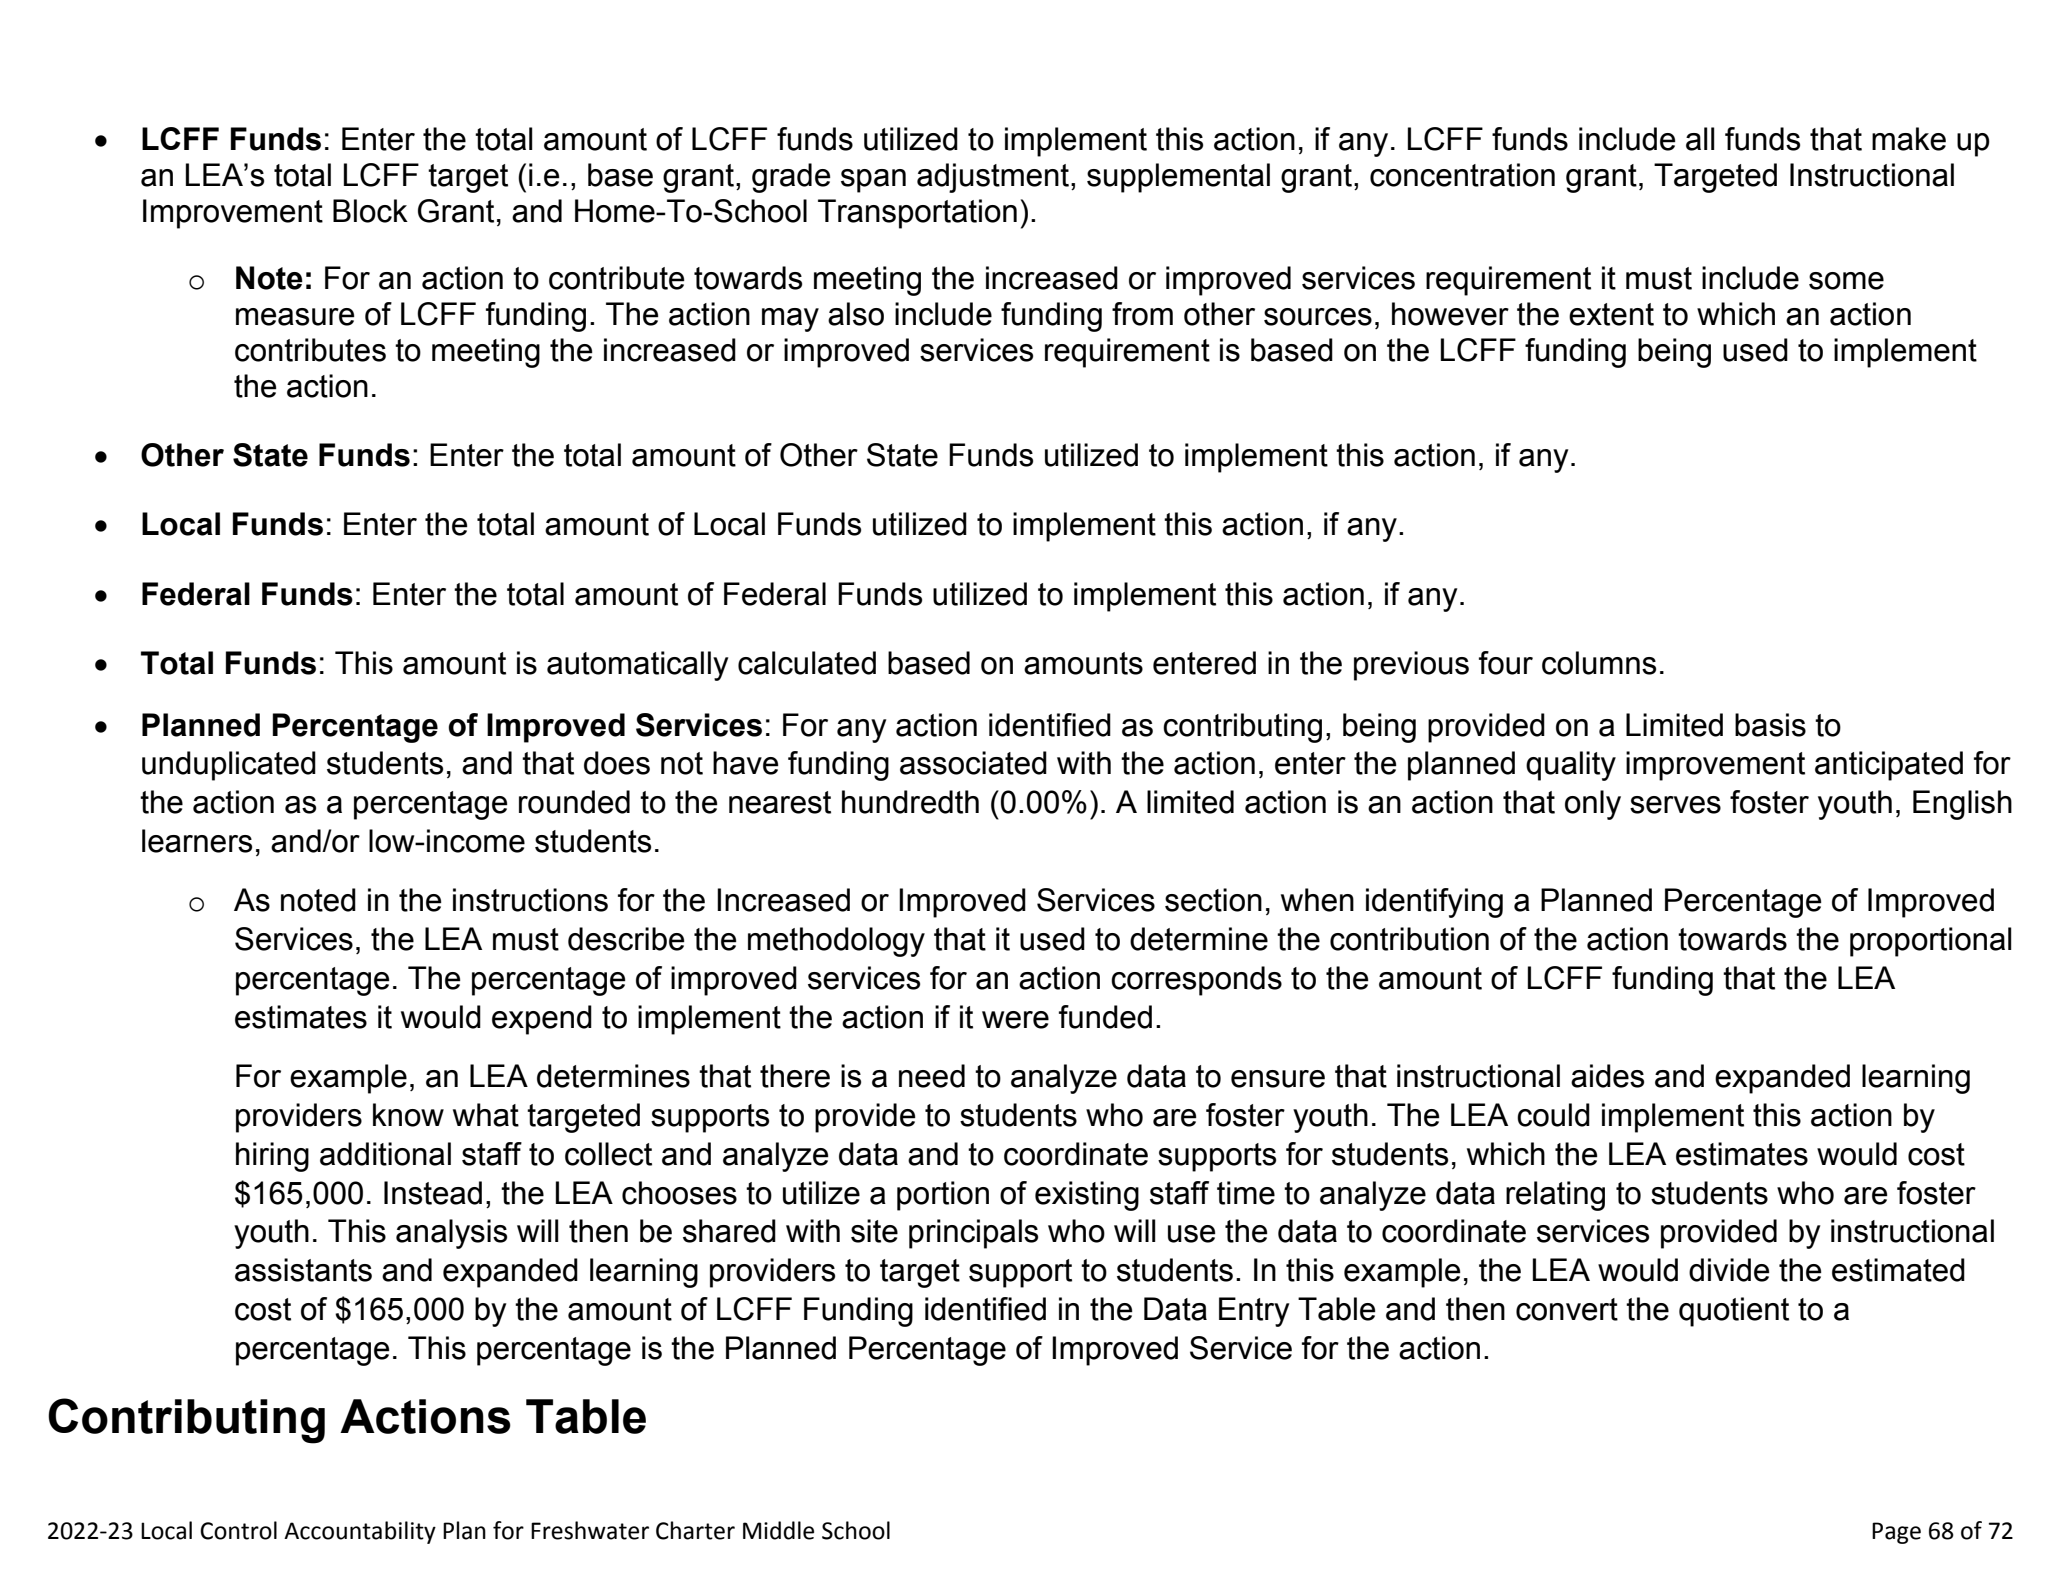 The width and height of the screenshot is (2061, 1593). Describe the element at coordinates (385, 1154) in the screenshot. I see `additional` at that location.
